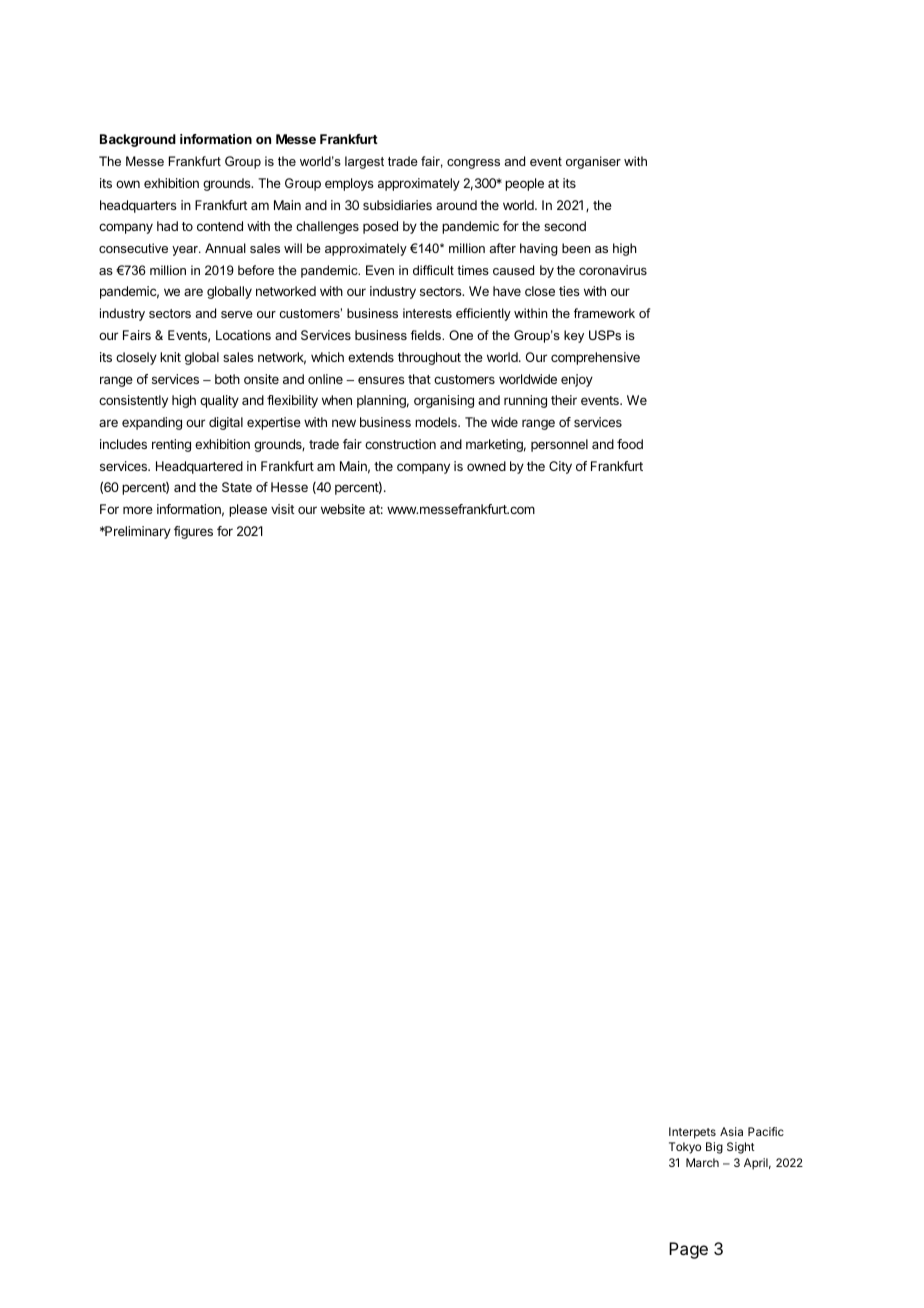  Describe the element at coordinates (593, 162) in the image. I see `organiser` at that location.
